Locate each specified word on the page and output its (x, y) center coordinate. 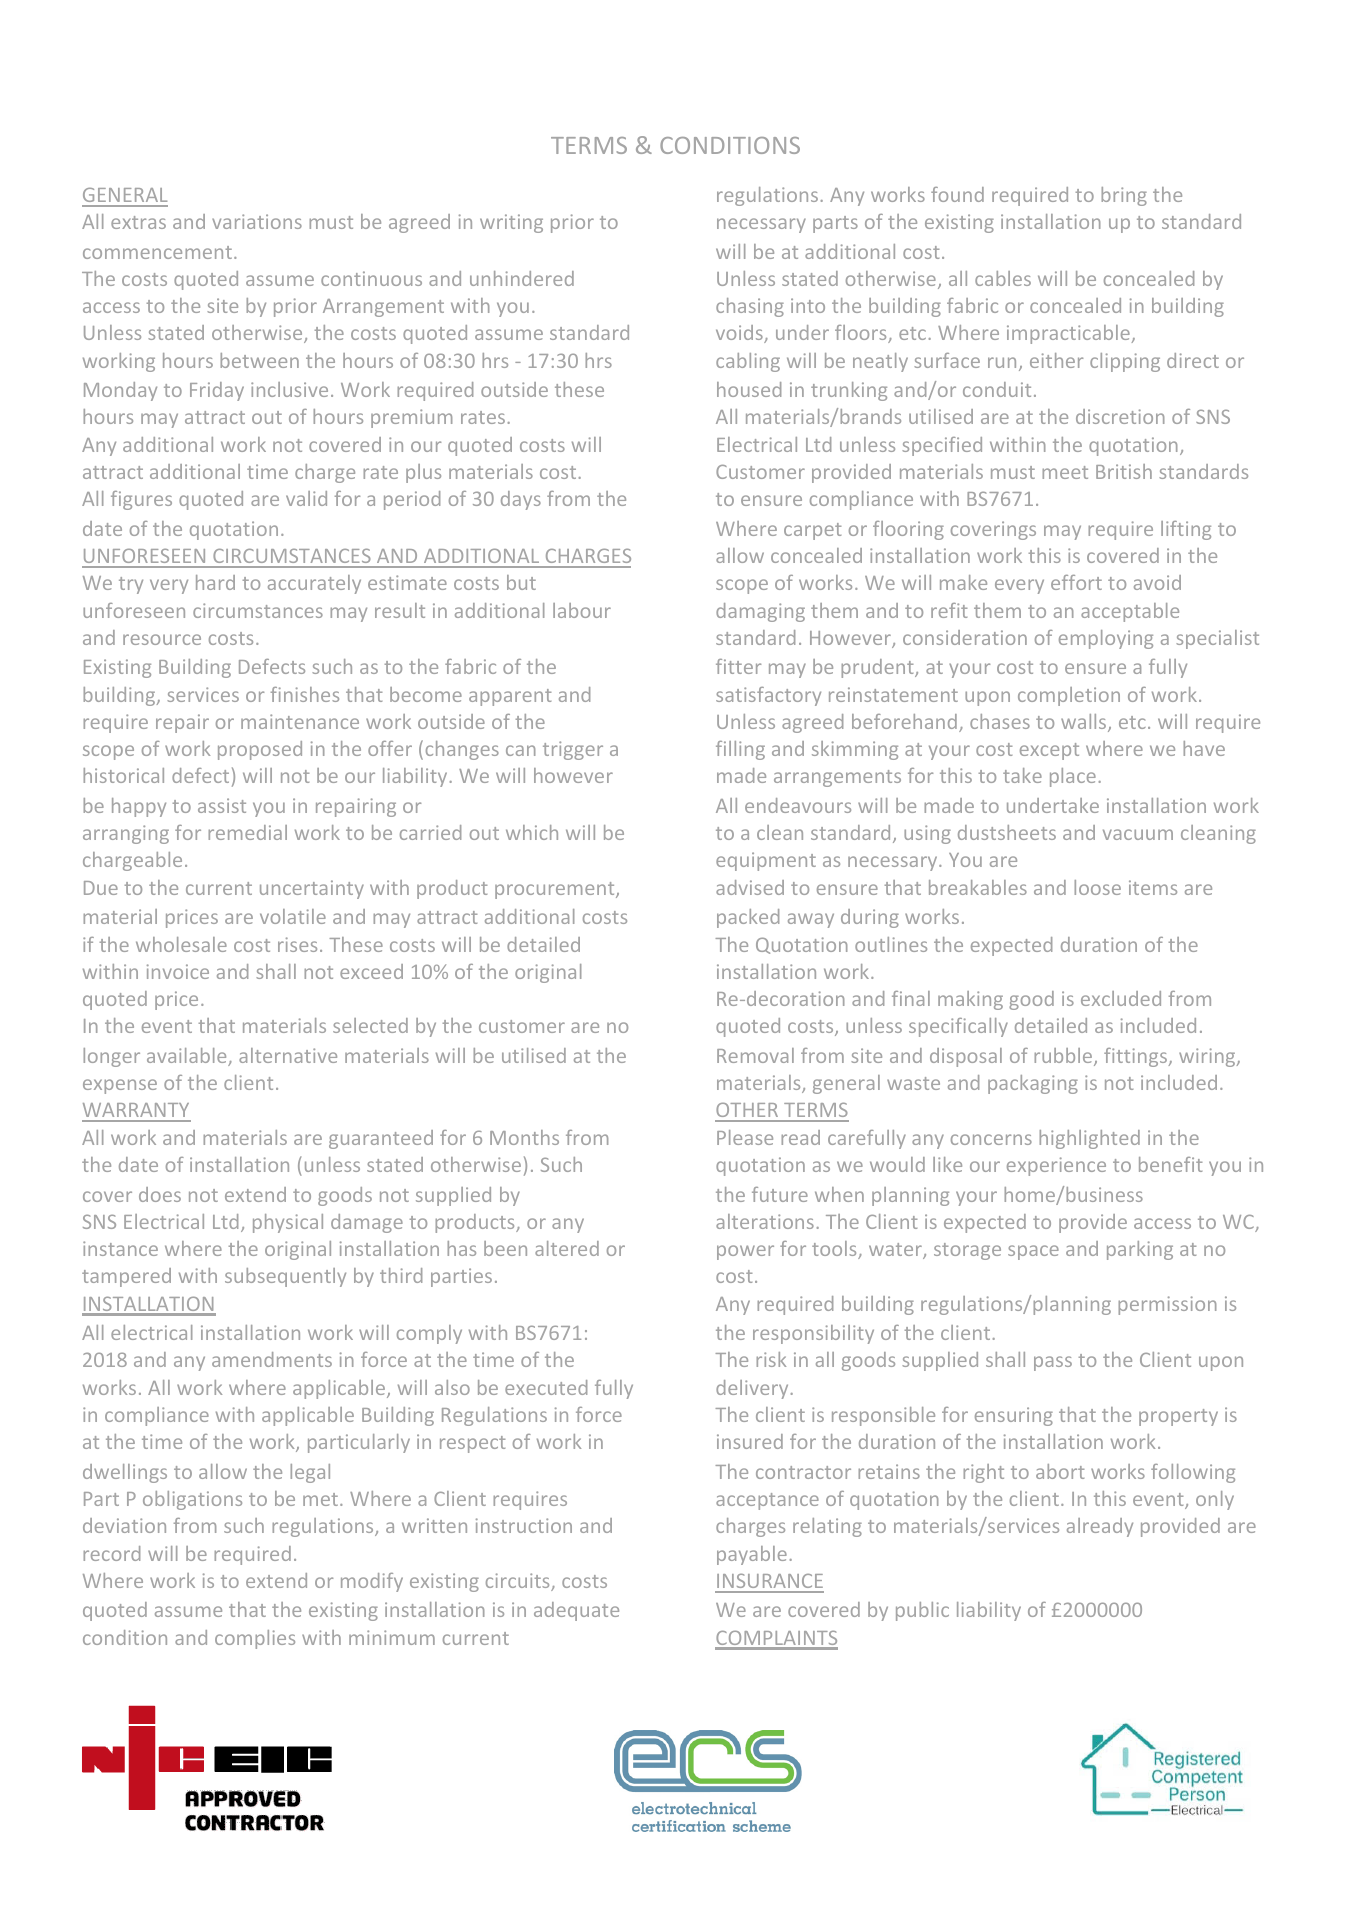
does (160, 1194)
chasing (750, 307)
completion (1069, 696)
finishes (305, 694)
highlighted (1089, 1139)
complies (255, 1639)
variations (257, 221)
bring (1124, 196)
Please (745, 1137)
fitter (738, 666)
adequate (576, 1611)
